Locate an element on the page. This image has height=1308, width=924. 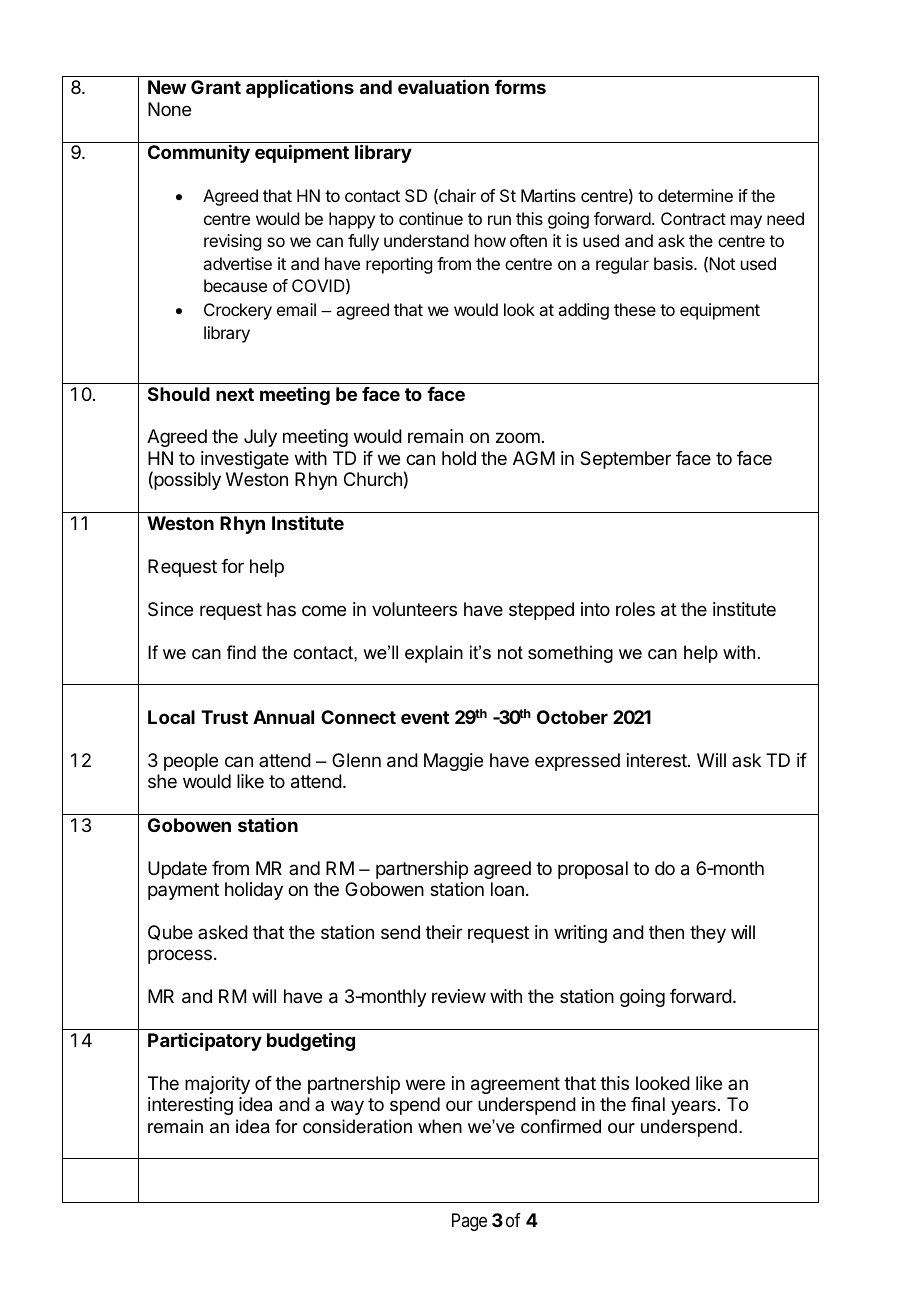
determine is located at coordinates (695, 195).
